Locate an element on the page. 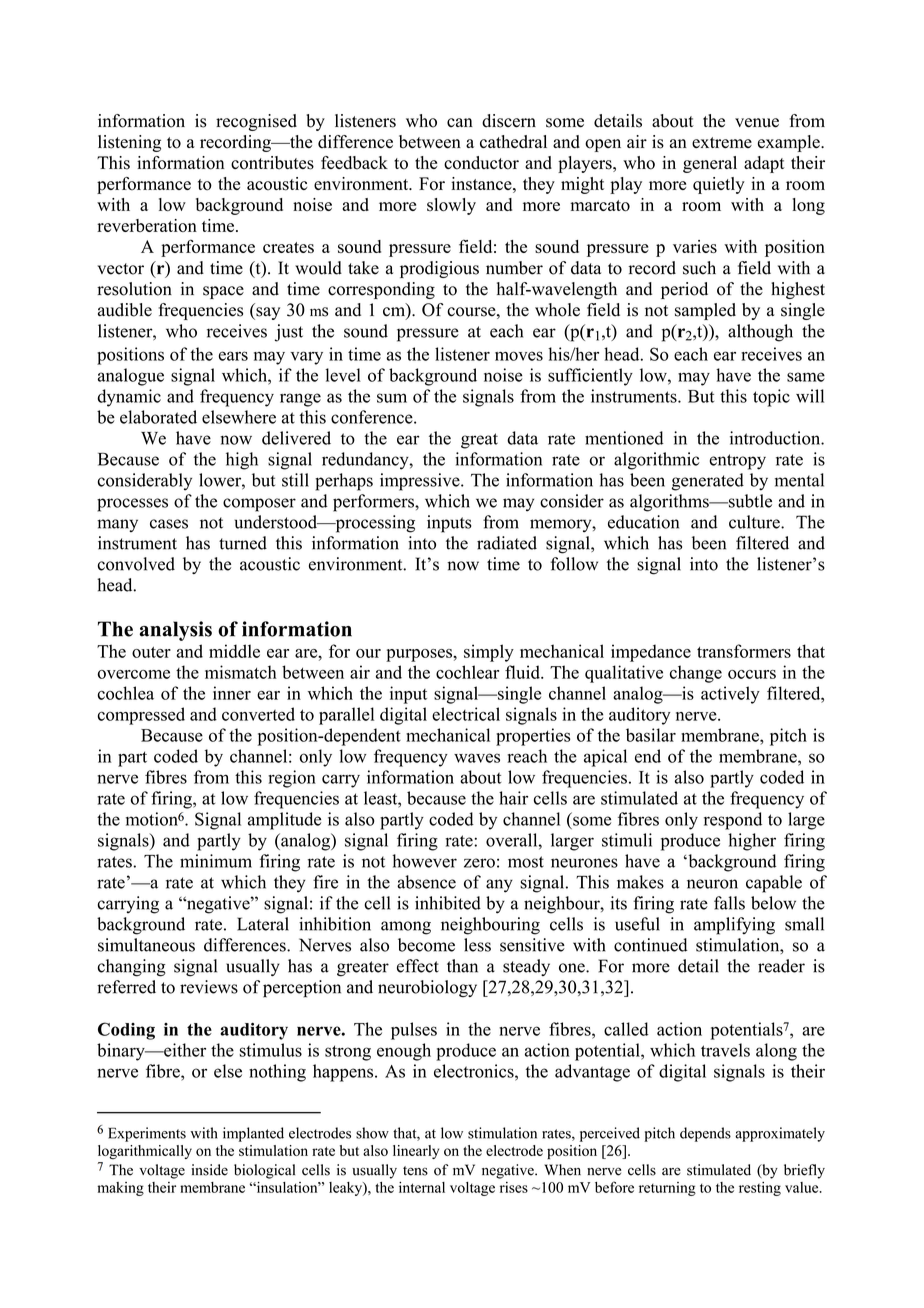  inhibited is located at coordinates (448, 903).
